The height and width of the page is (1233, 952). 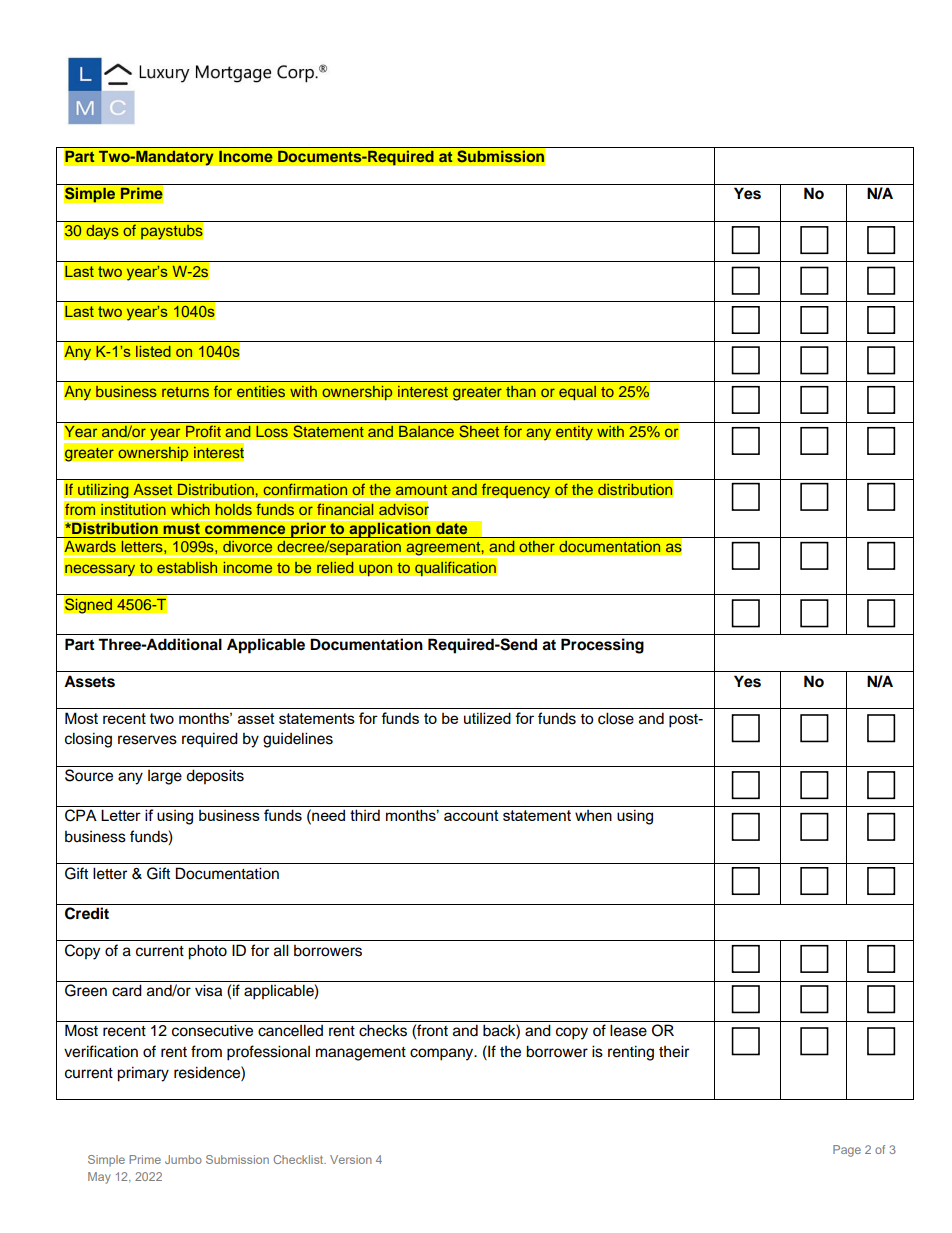 I want to click on Version, so click(x=351, y=1159).
